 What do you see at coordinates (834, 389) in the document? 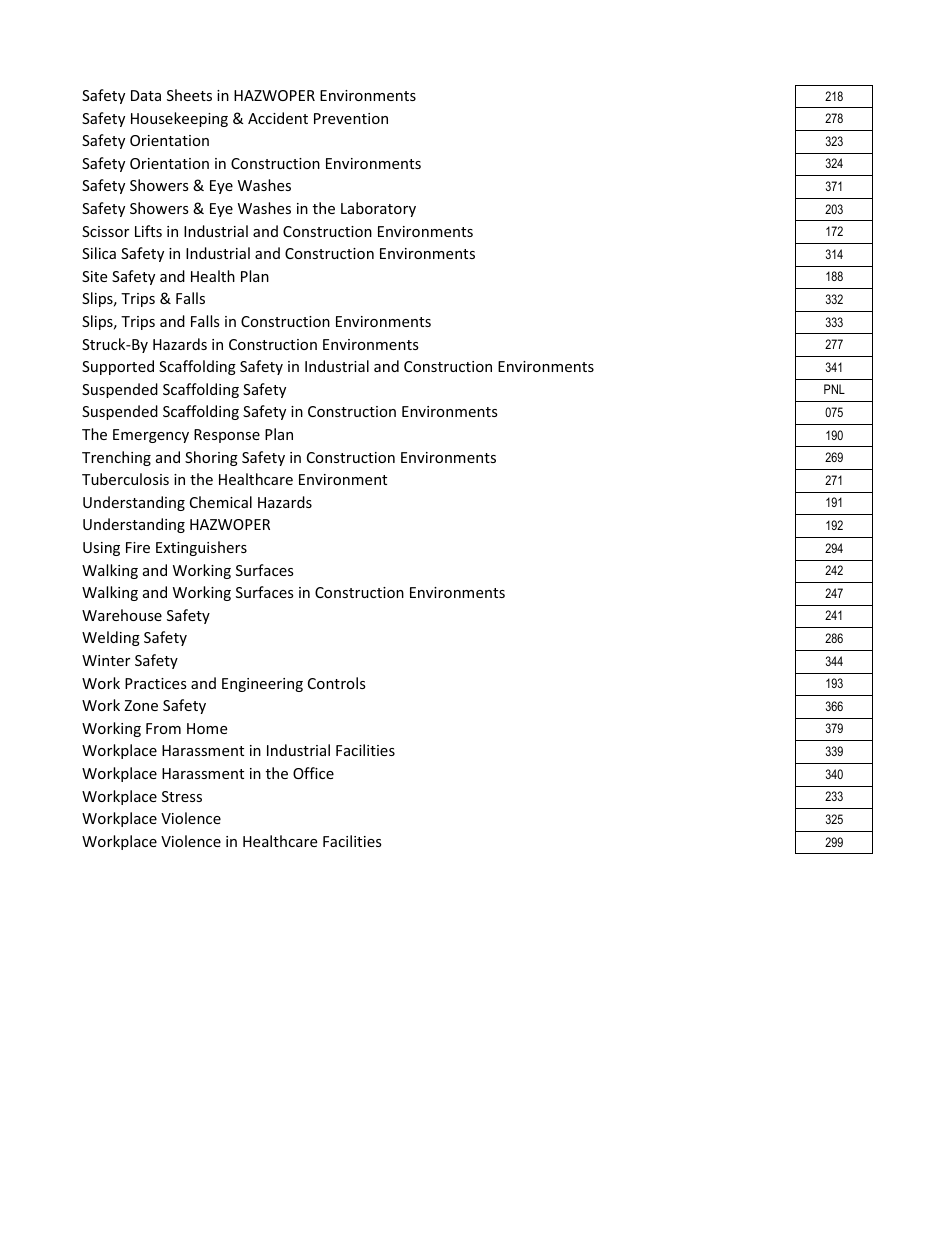
I see `PNL` at bounding box center [834, 389].
